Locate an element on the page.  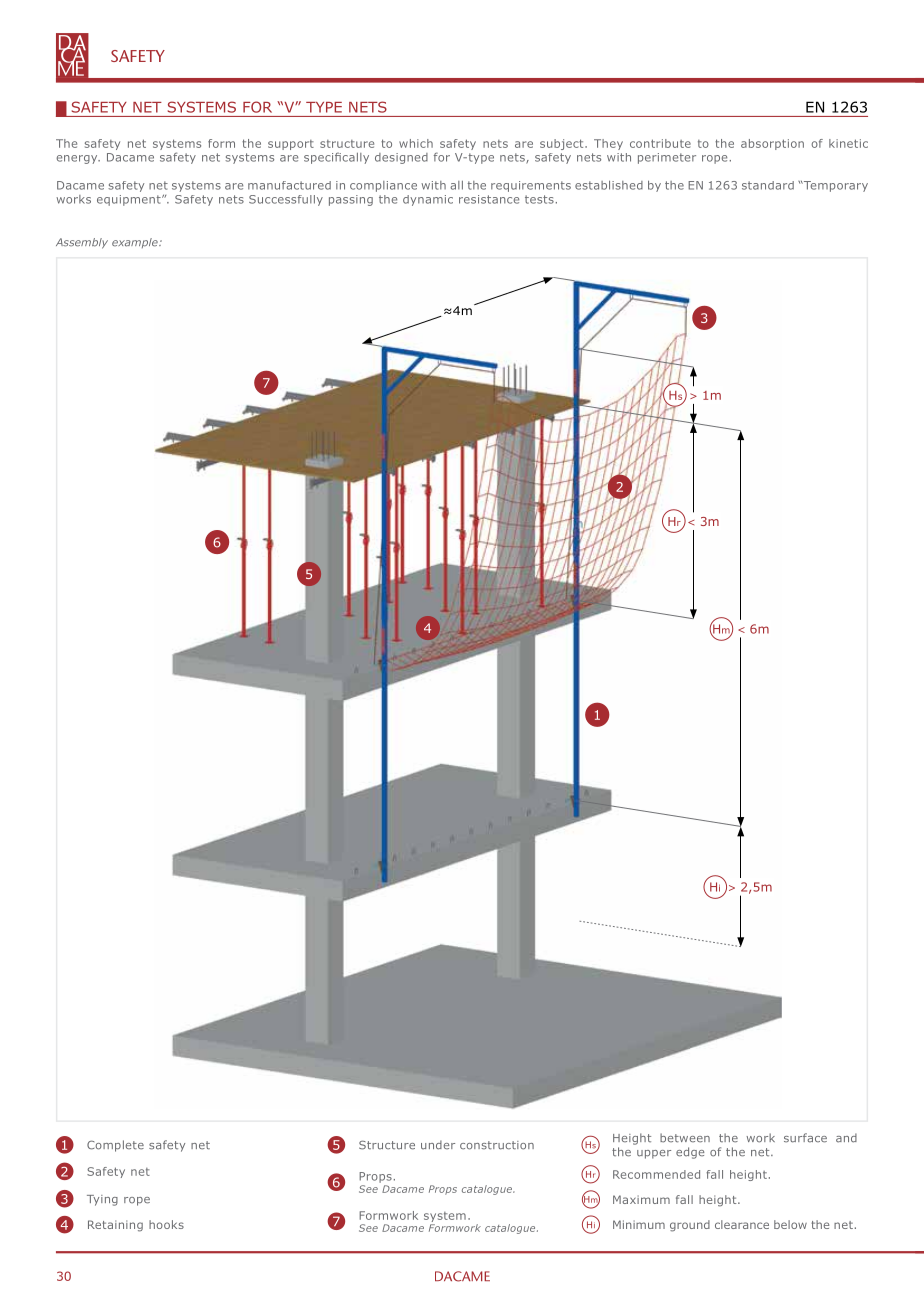
construction is located at coordinates (497, 1145).
